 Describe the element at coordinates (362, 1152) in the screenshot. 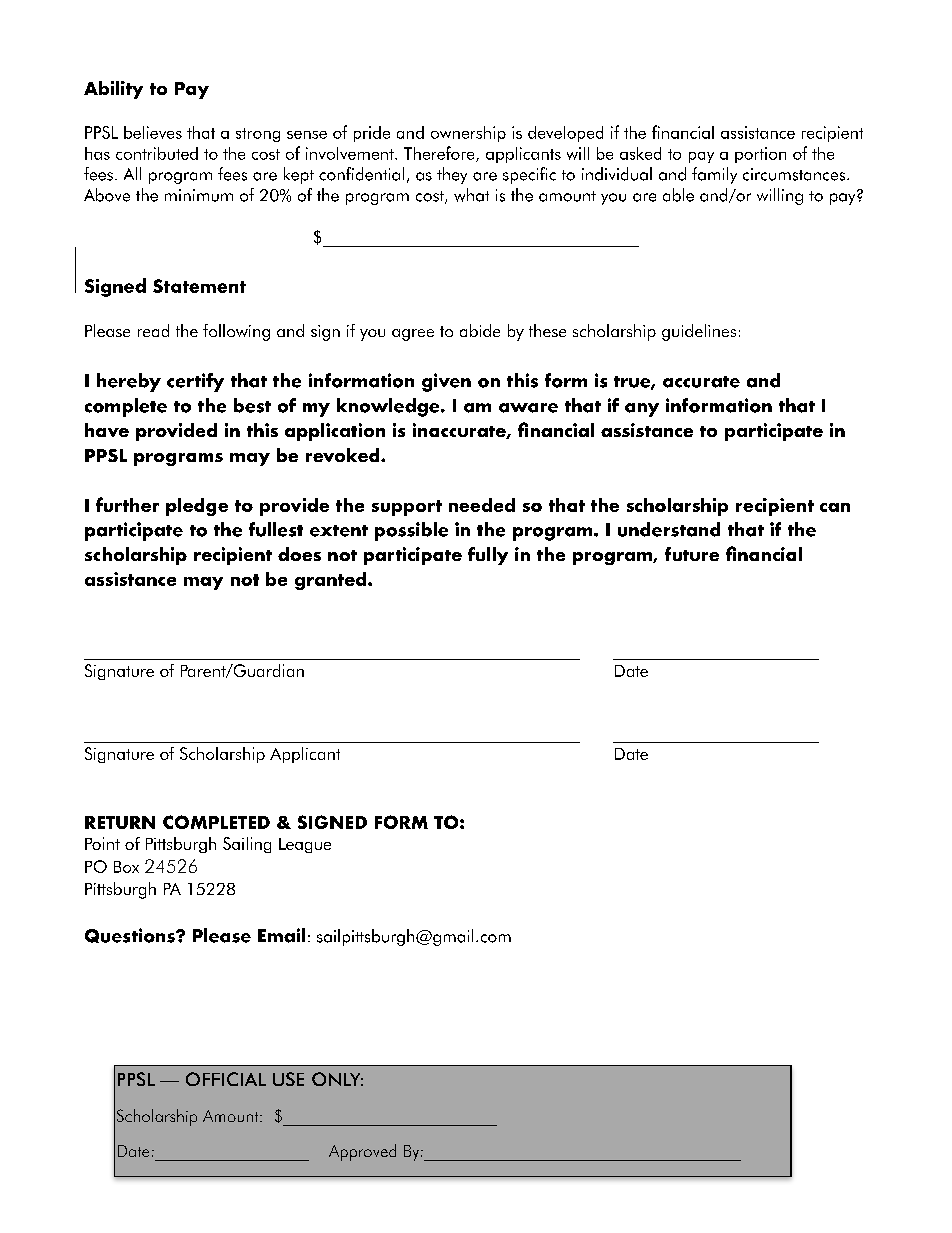

I see `Approved` at that location.
